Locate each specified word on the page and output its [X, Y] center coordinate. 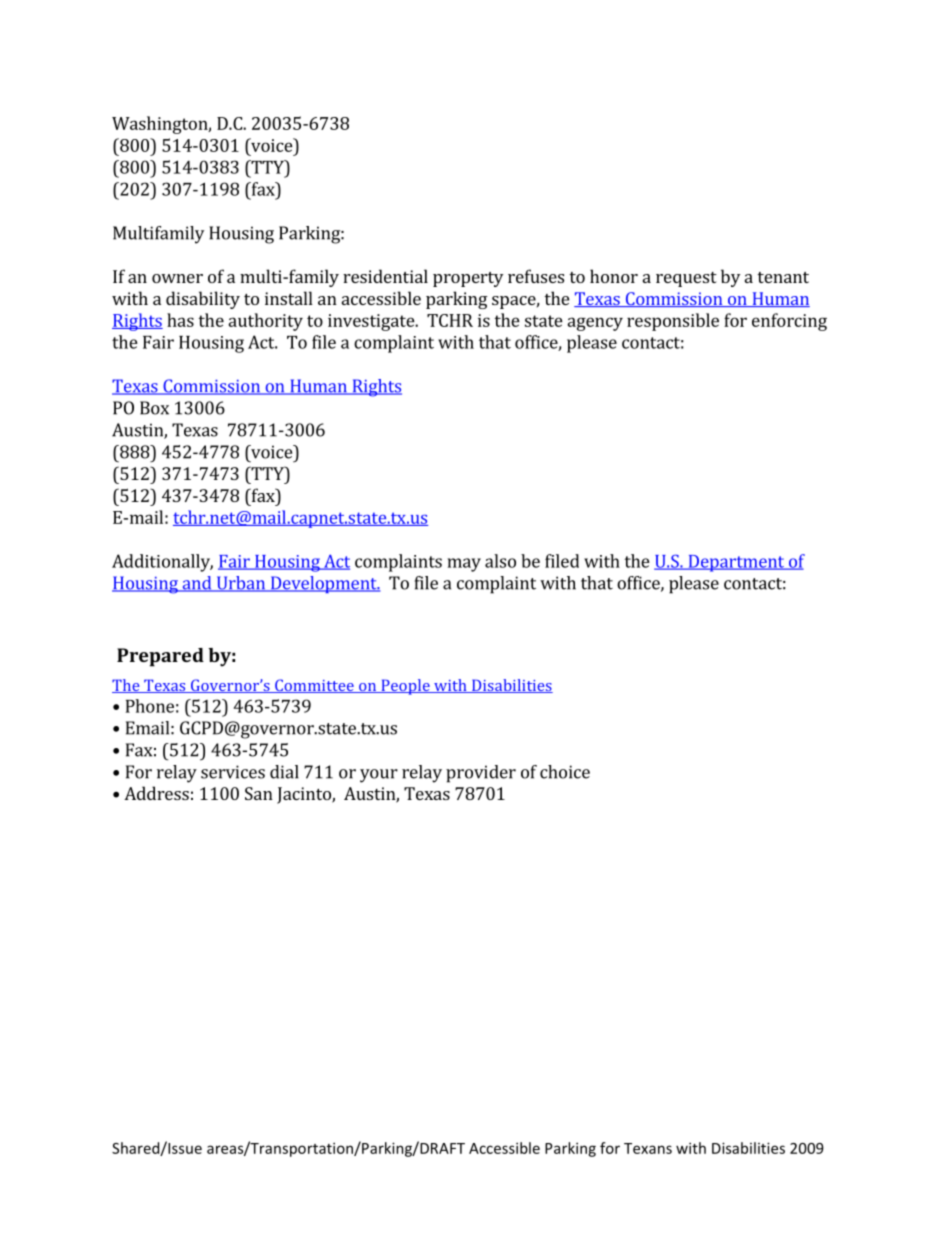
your [379, 776]
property [468, 279]
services [233, 772]
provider [481, 774]
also [500, 561]
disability [203, 300]
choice [565, 772]
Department [736, 563]
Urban [240, 584]
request [686, 279]
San [259, 793]
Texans [648, 1148]
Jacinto [305, 795]
